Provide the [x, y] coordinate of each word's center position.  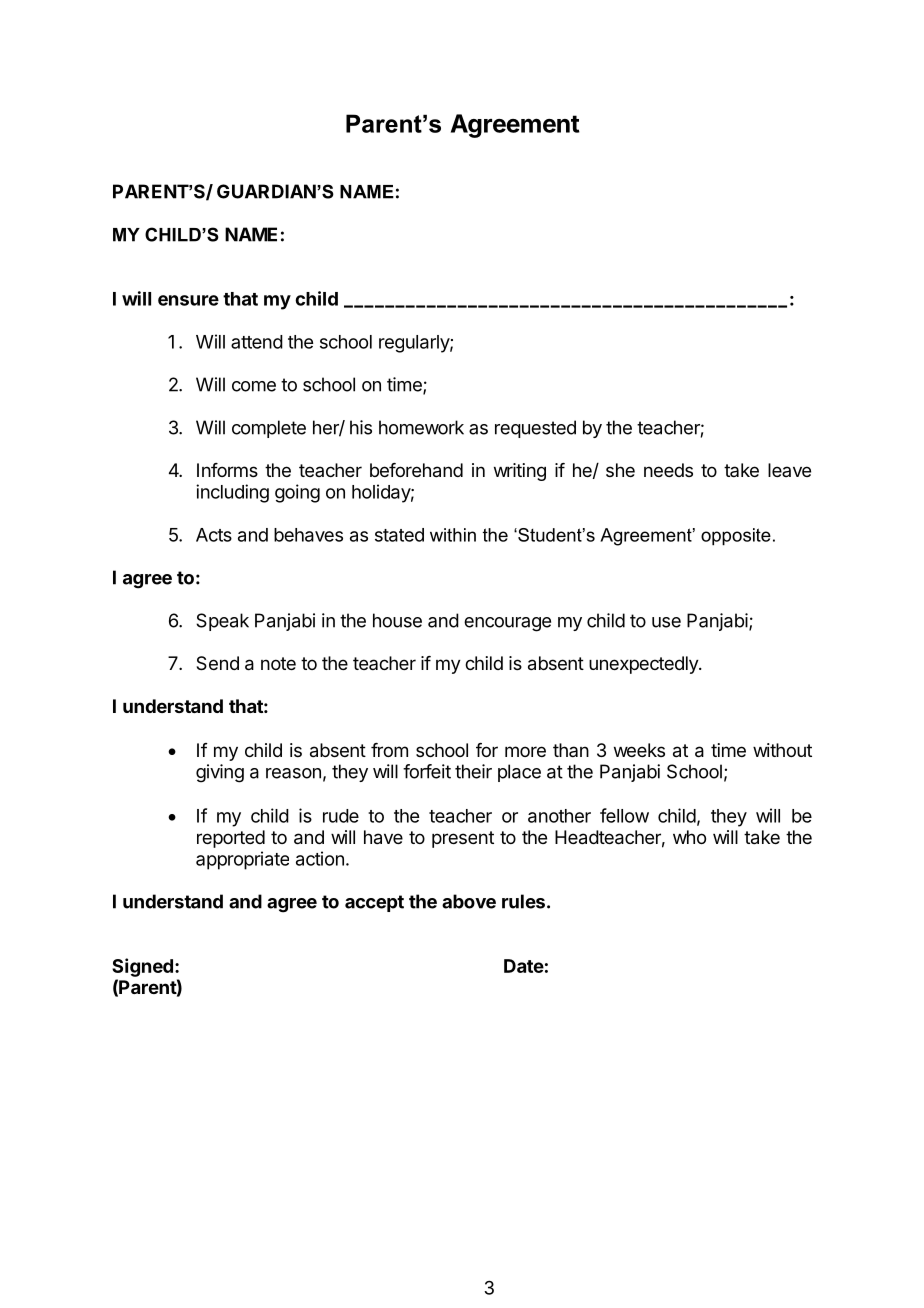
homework [421, 427]
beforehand [416, 470]
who [689, 837]
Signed [142, 967]
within [453, 535]
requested [535, 429]
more [525, 751]
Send [217, 663]
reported [231, 839]
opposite [736, 537]
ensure [188, 300]
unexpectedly [644, 665]
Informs [227, 470]
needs [668, 470]
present [463, 839]
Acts [214, 535]
